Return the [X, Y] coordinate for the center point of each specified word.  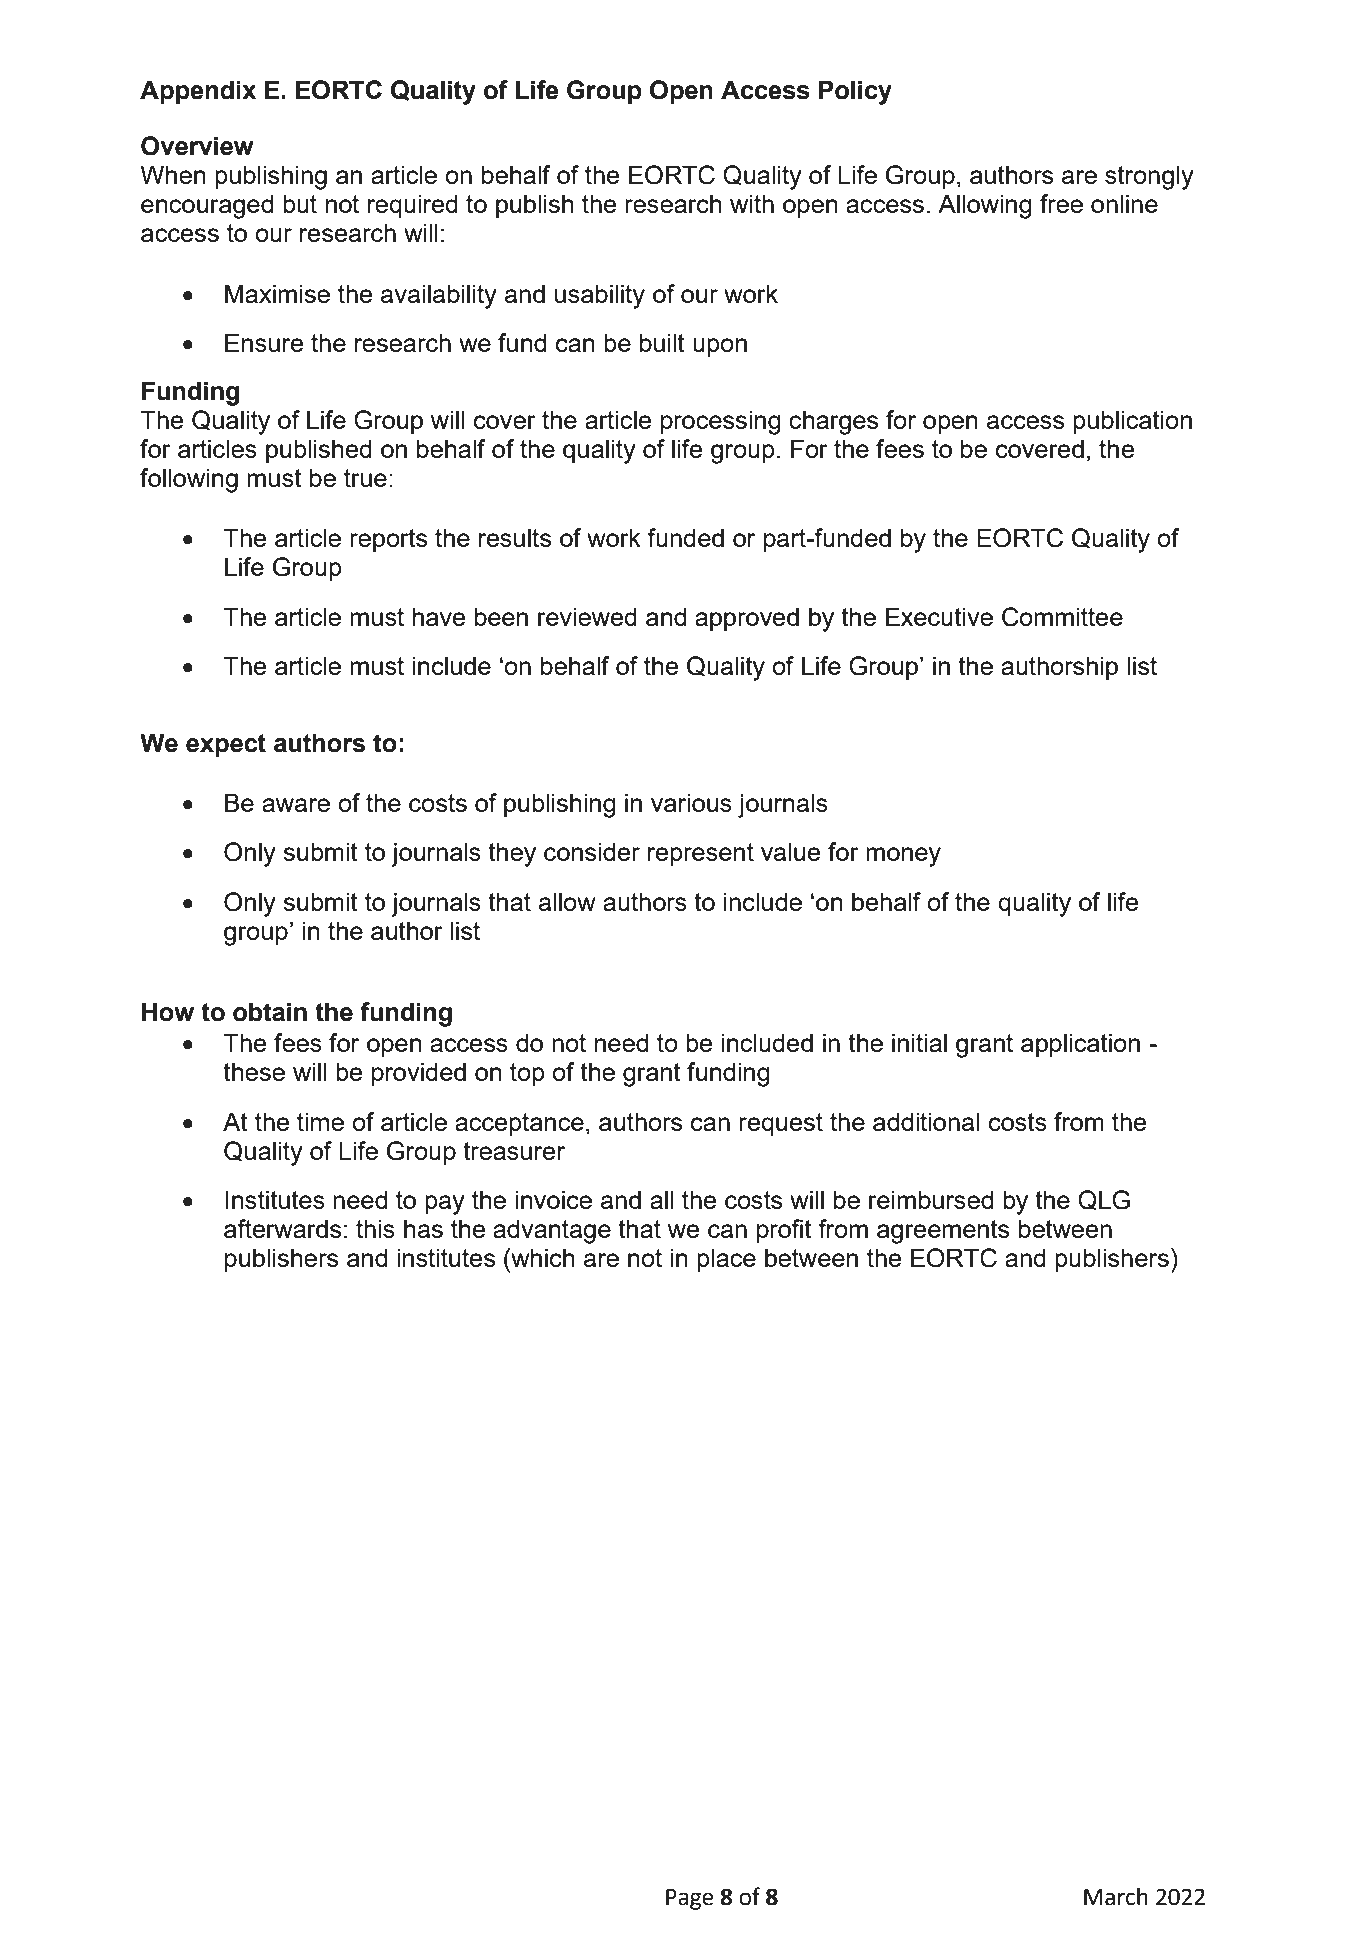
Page [690, 1899]
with [752, 203]
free [1061, 203]
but [300, 203]
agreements [943, 1232]
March [1116, 1897]
